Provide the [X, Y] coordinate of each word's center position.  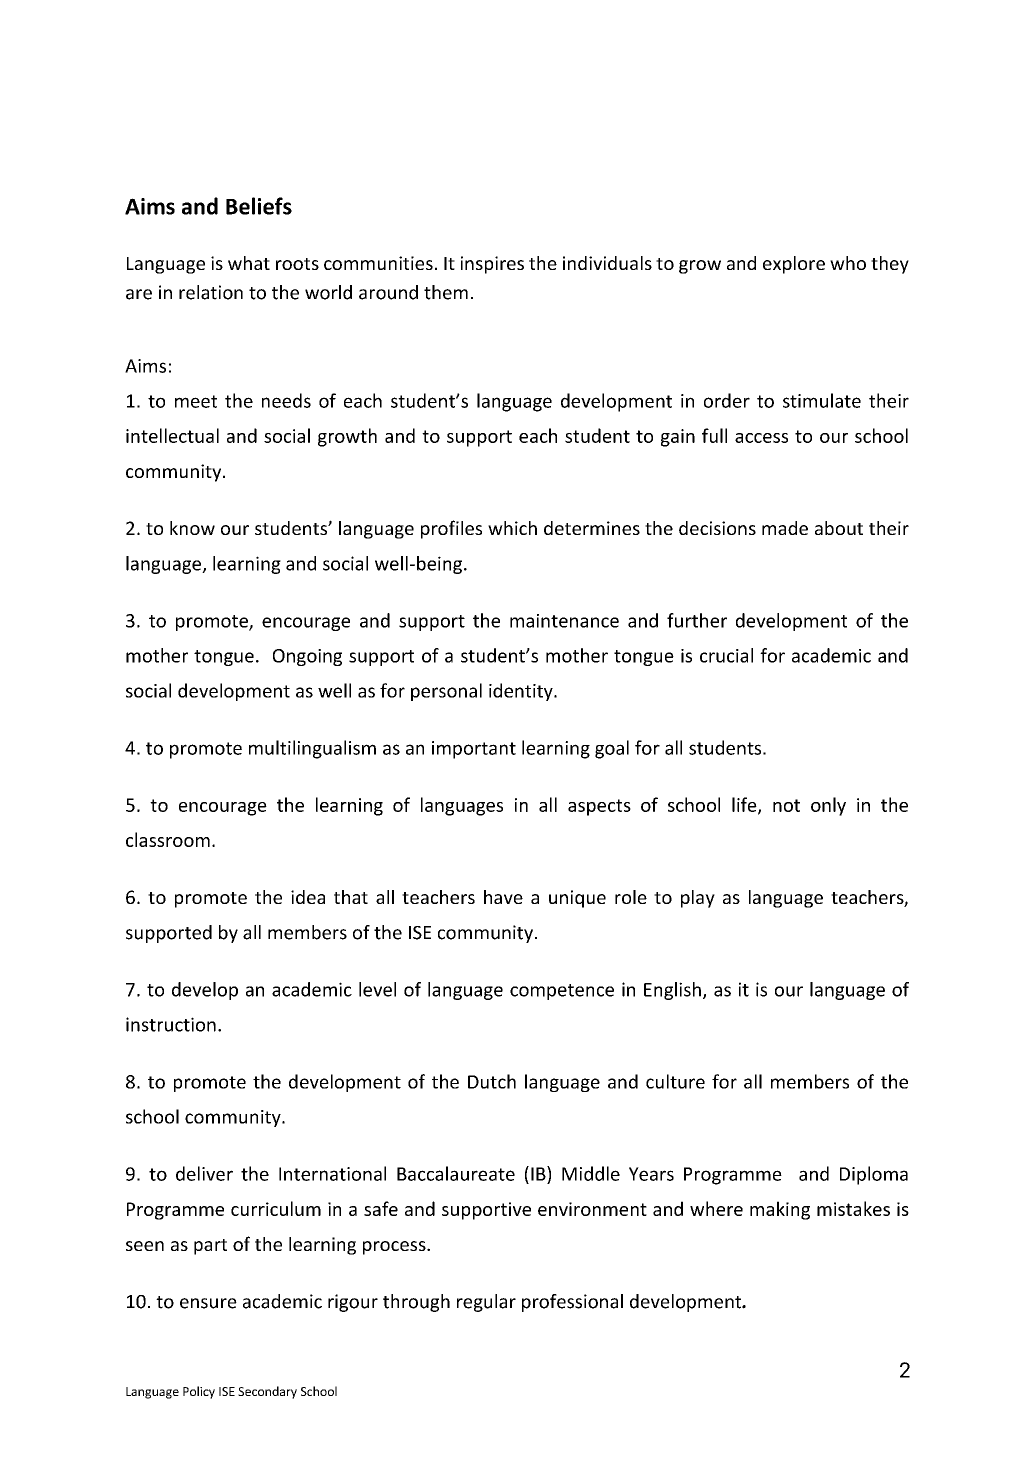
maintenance [564, 621]
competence [562, 992]
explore [794, 265]
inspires [492, 265]
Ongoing [307, 657]
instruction [171, 1024]
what [249, 263]
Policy [199, 1392]
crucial [726, 655]
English [672, 991]
